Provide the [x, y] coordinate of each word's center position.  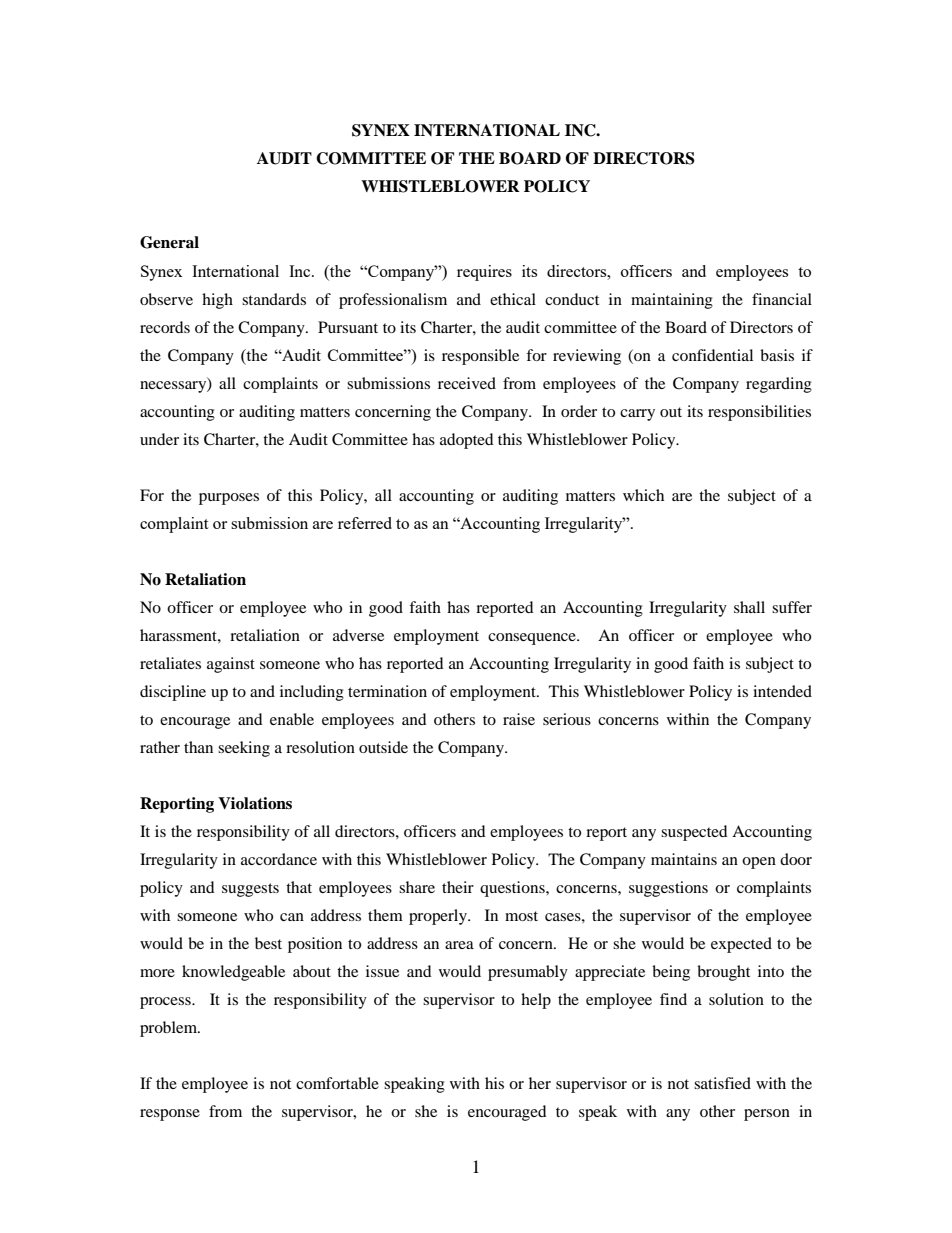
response [170, 1115]
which [643, 495]
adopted [467, 441]
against [231, 665]
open [759, 863]
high [217, 301]
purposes [229, 499]
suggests [250, 890]
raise [519, 719]
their [458, 887]
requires [484, 273]
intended [782, 691]
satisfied [722, 1083]
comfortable [337, 1083]
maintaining [672, 301]
